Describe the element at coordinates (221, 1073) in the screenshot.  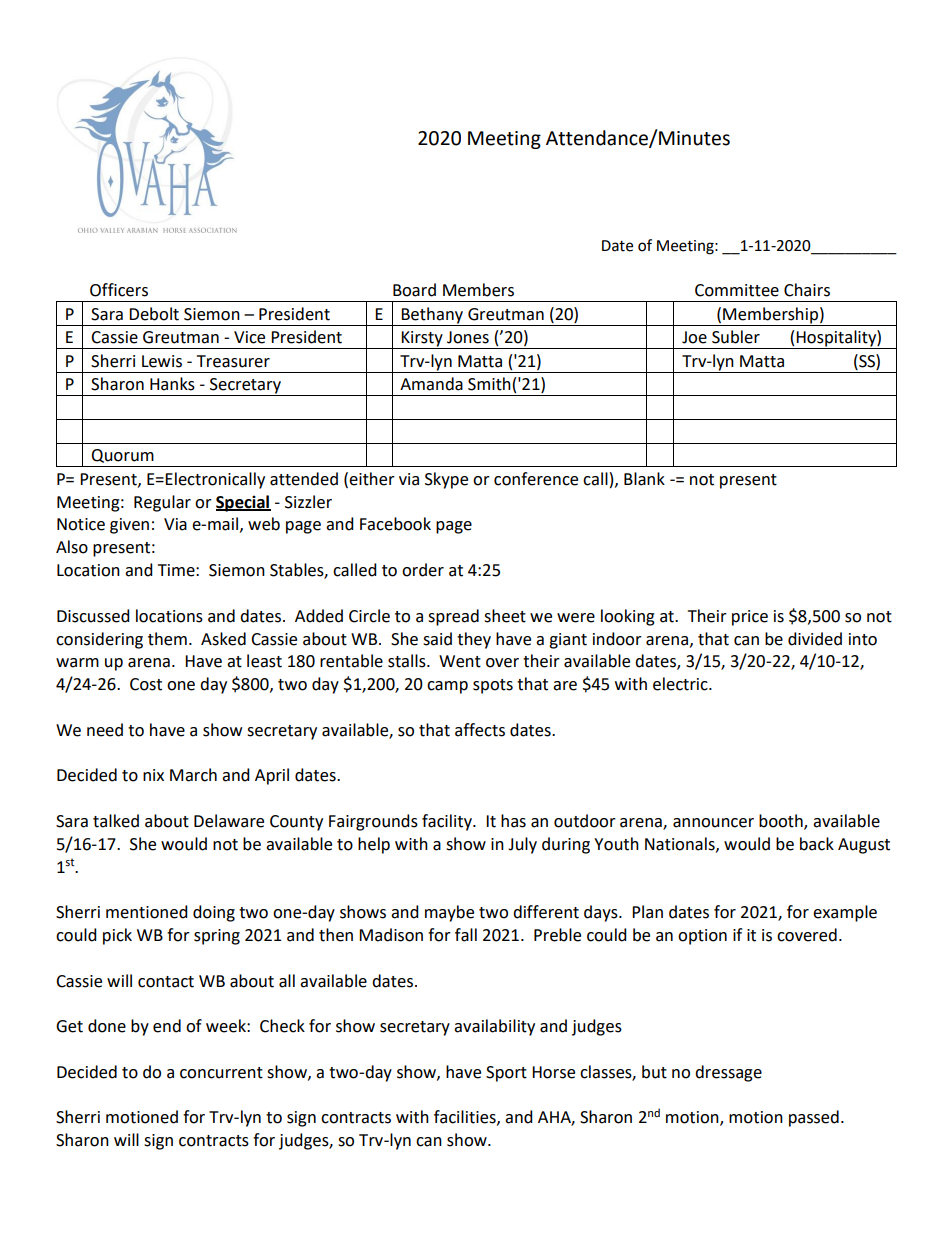
I see `concurrent` at that location.
